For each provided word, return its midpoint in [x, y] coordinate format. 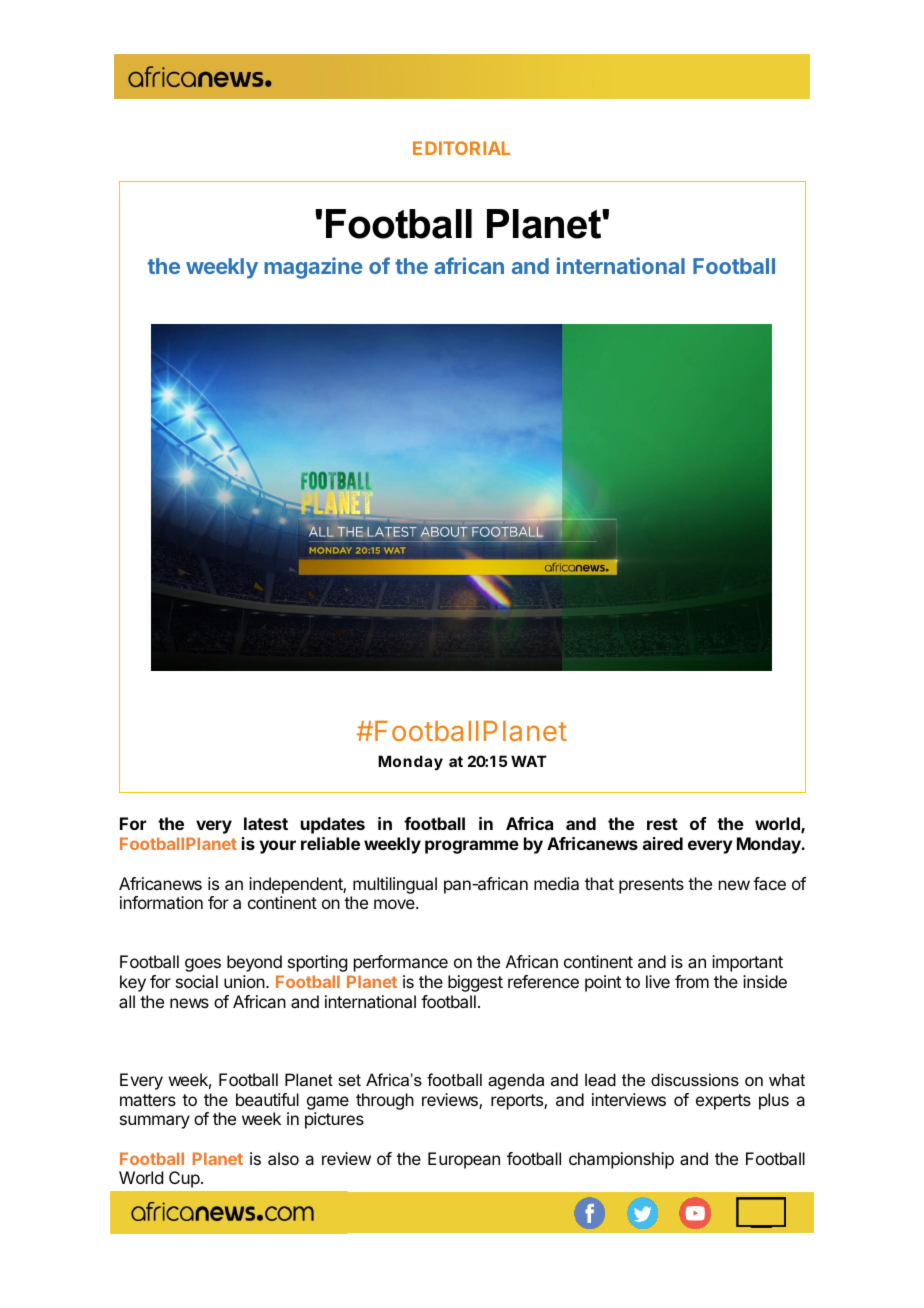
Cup [184, 1179]
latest [266, 823]
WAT [529, 761]
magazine [313, 268]
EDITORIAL [461, 148]
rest [662, 824]
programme [472, 847]
